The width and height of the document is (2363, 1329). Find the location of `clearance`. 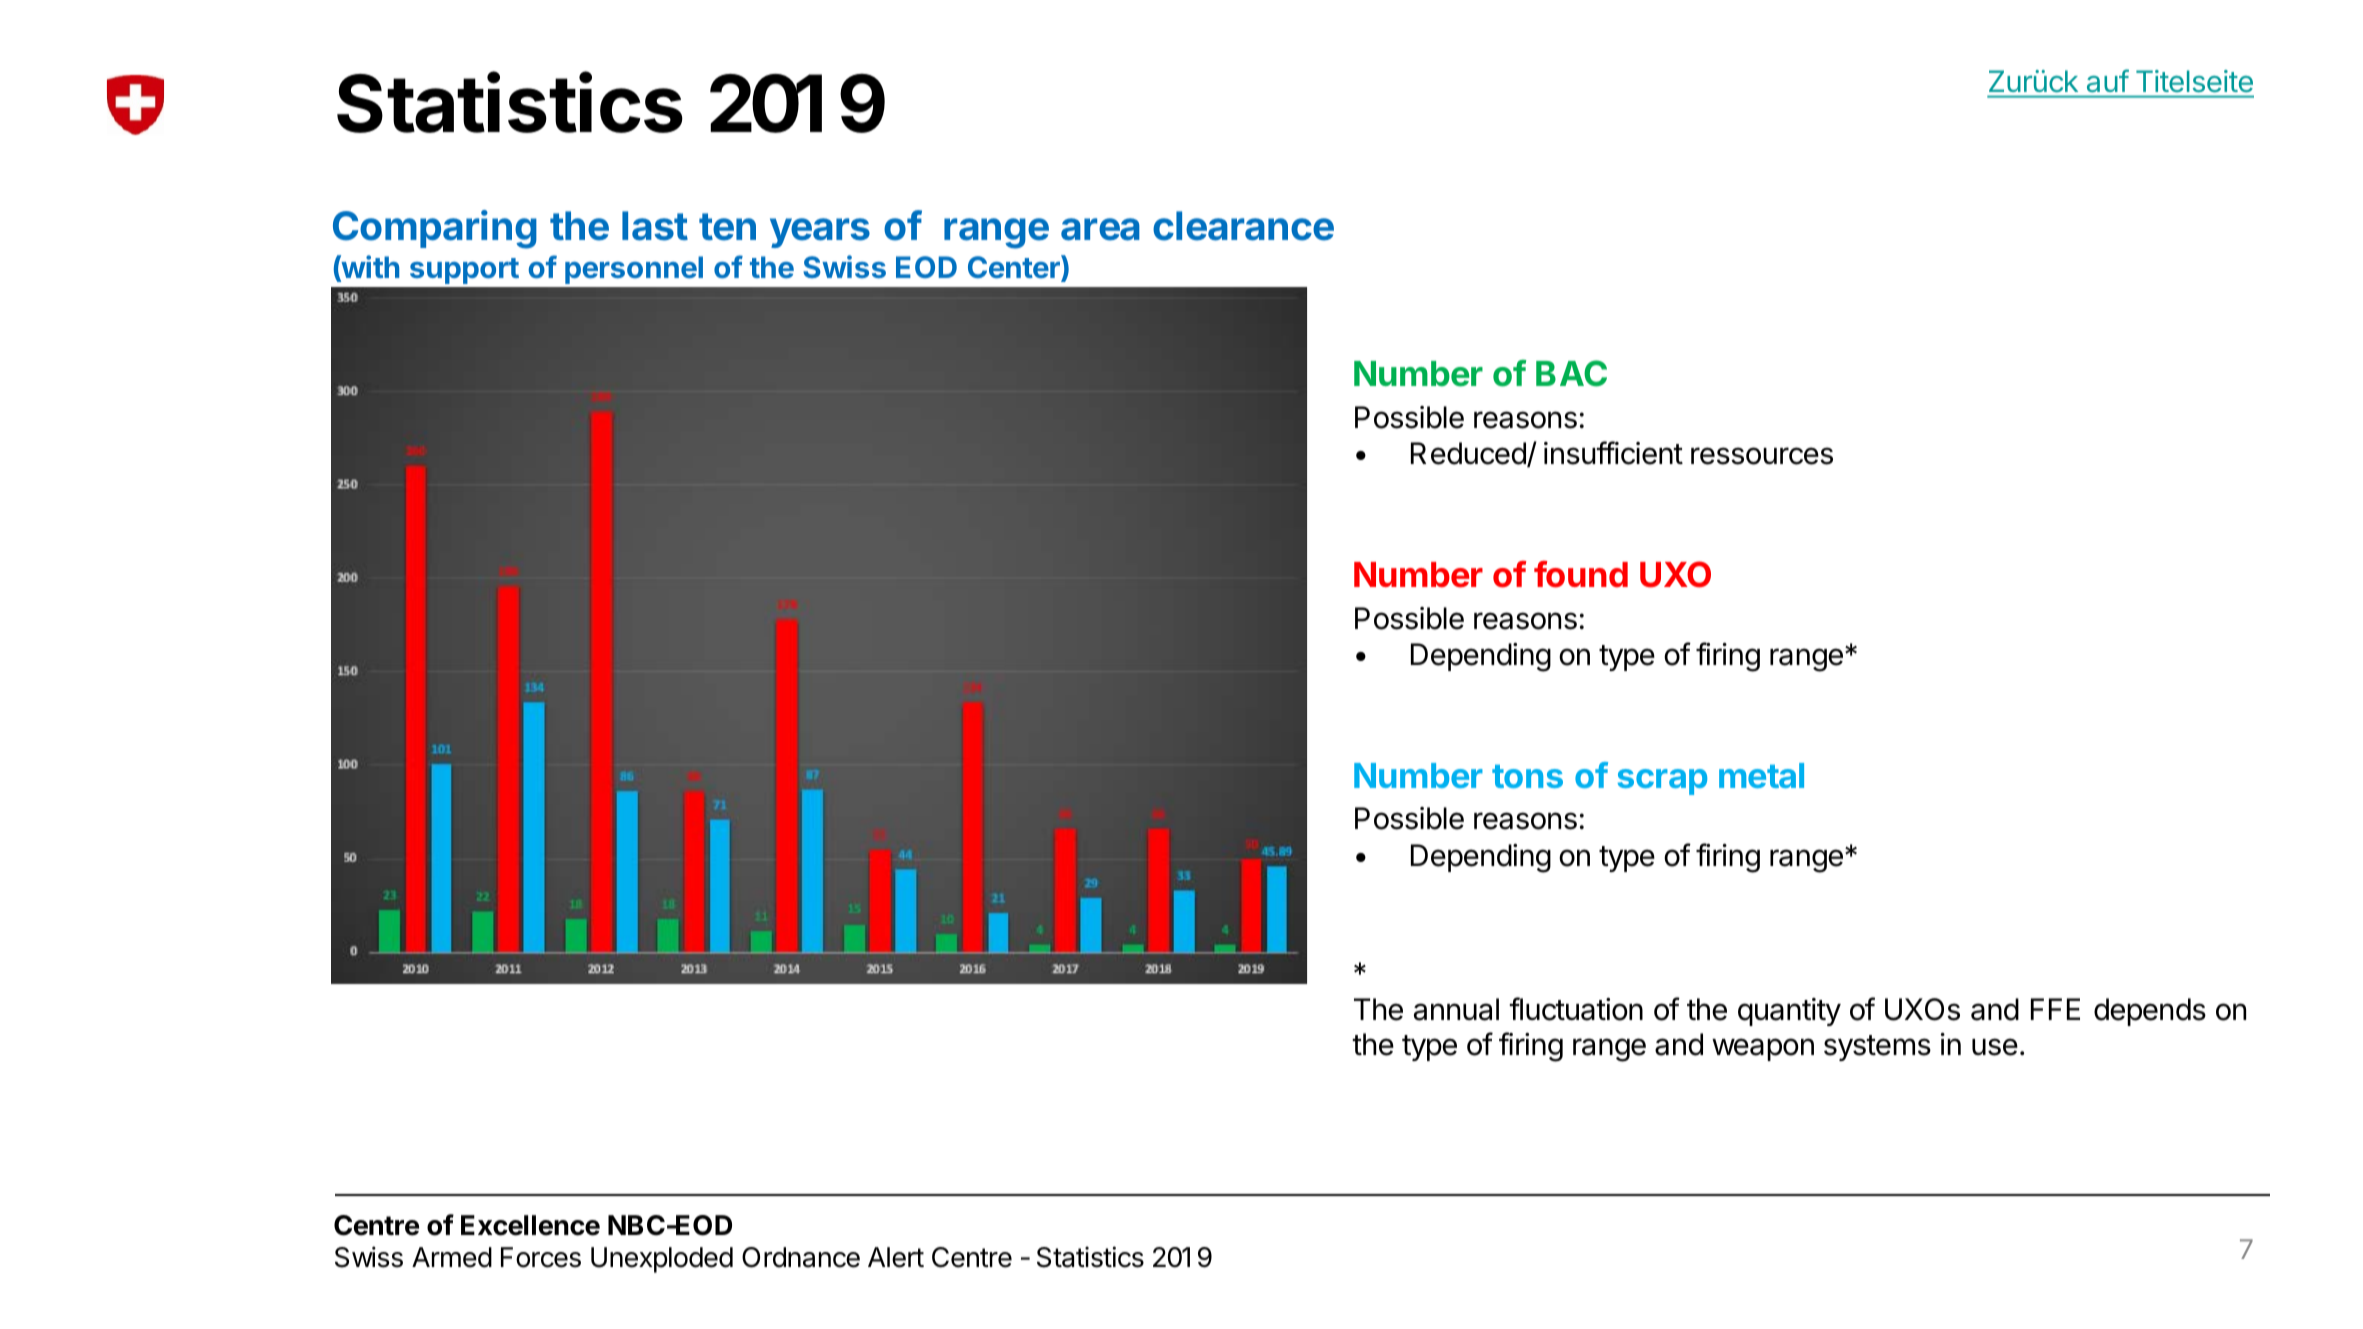

clearance is located at coordinates (1243, 226).
